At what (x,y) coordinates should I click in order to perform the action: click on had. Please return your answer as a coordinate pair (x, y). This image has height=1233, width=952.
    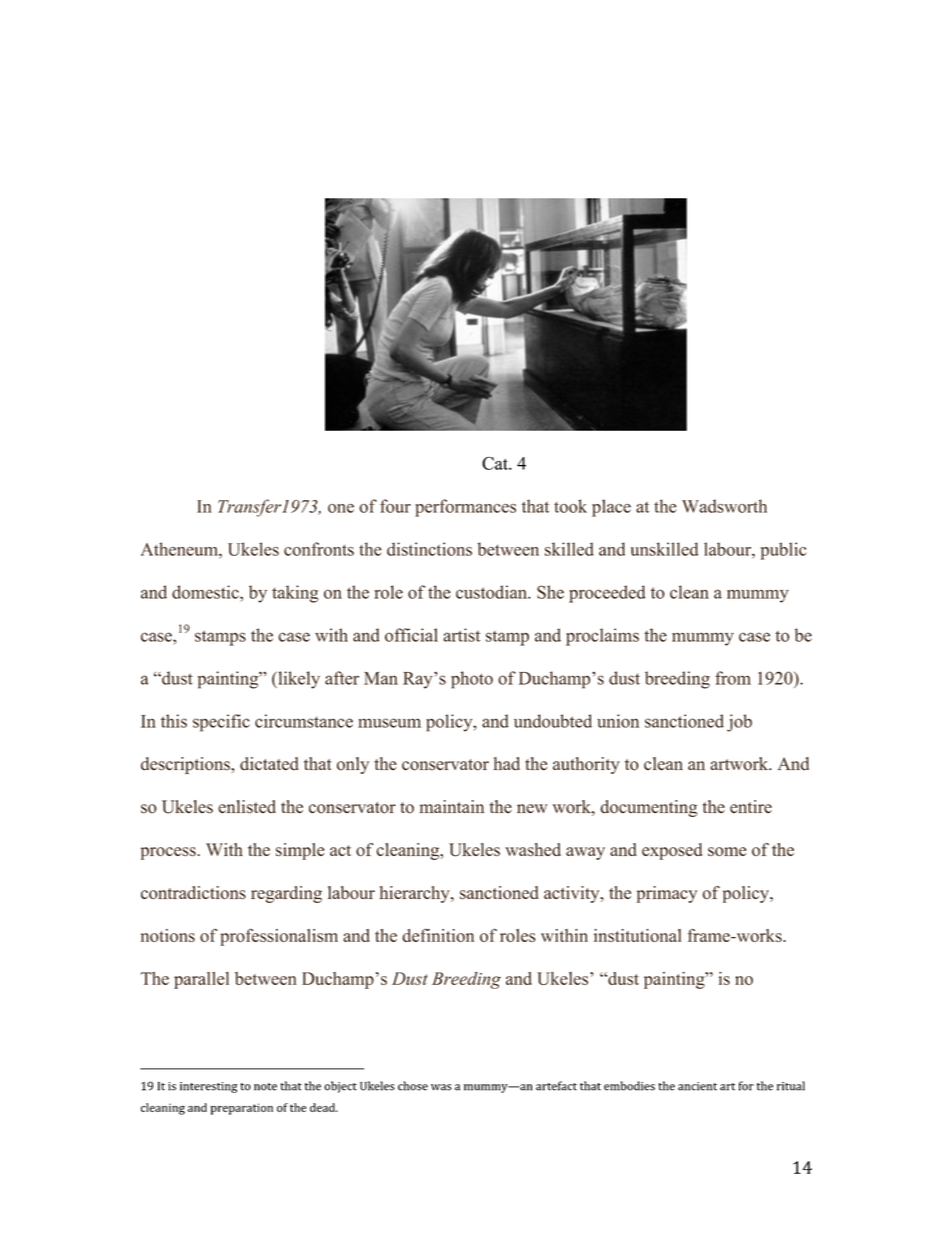
    Looking at the image, I should click on (507, 764).
